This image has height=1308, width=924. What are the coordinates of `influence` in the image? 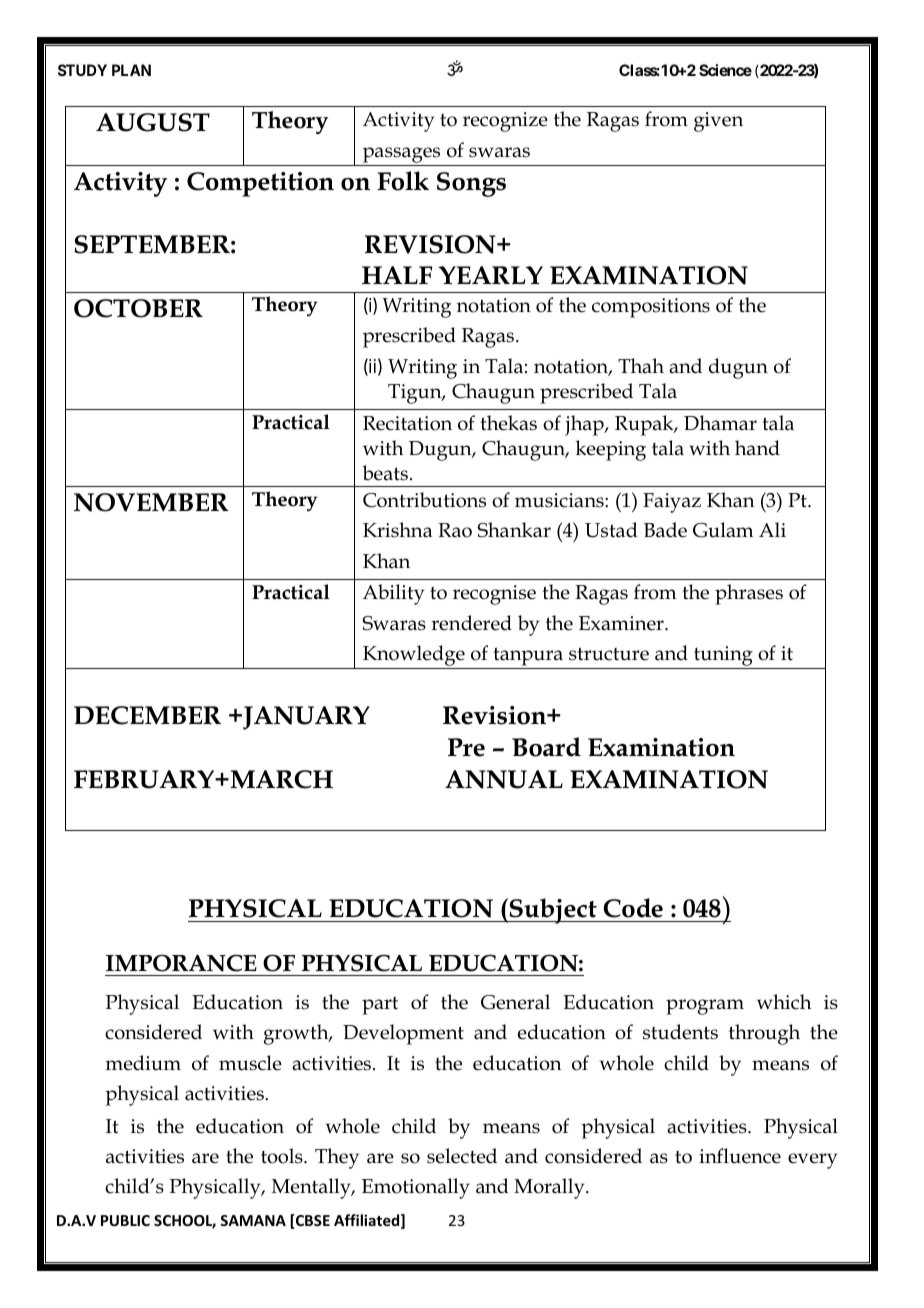 It's located at (740, 1156).
